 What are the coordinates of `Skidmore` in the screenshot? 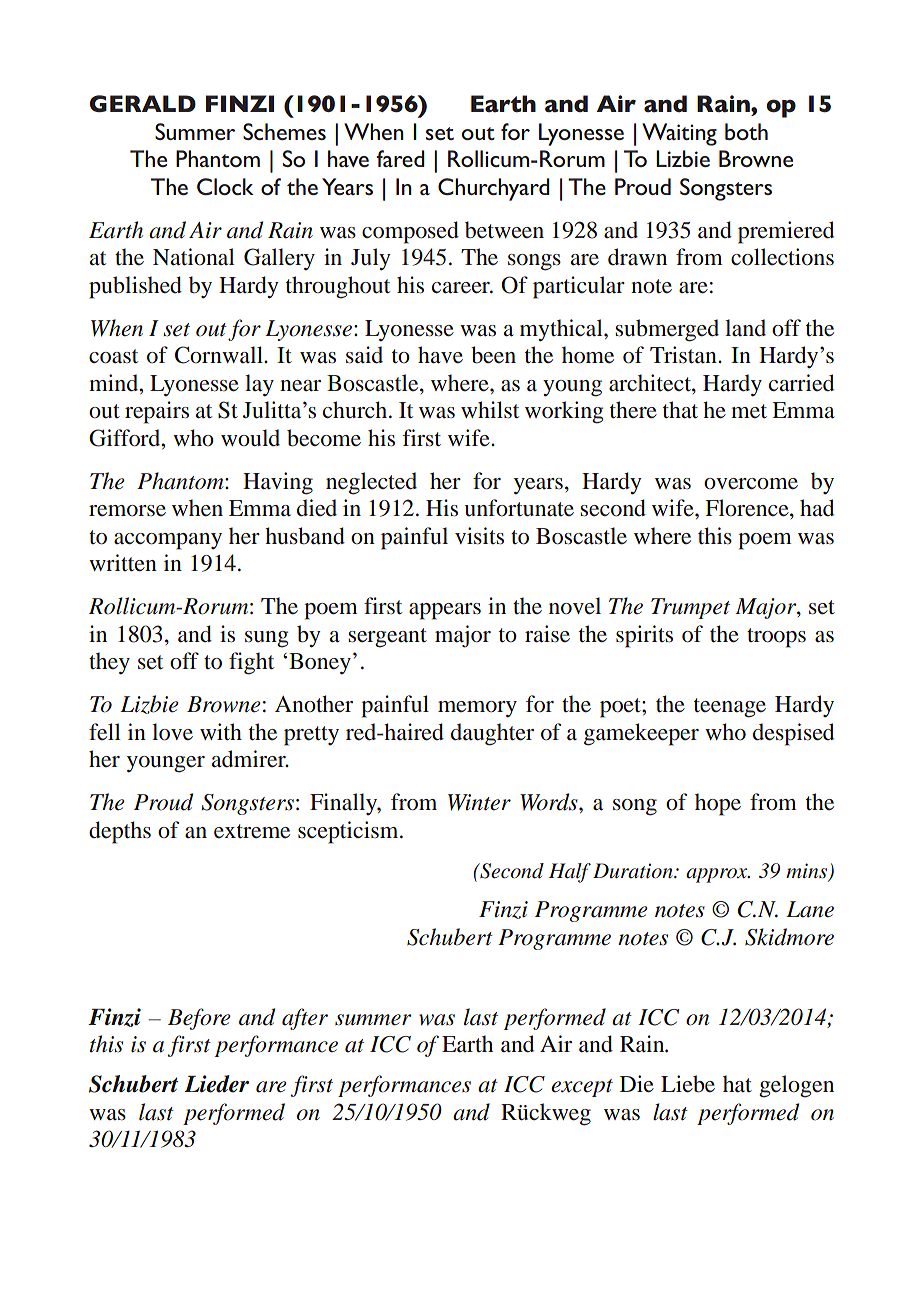 It's located at (789, 937).
